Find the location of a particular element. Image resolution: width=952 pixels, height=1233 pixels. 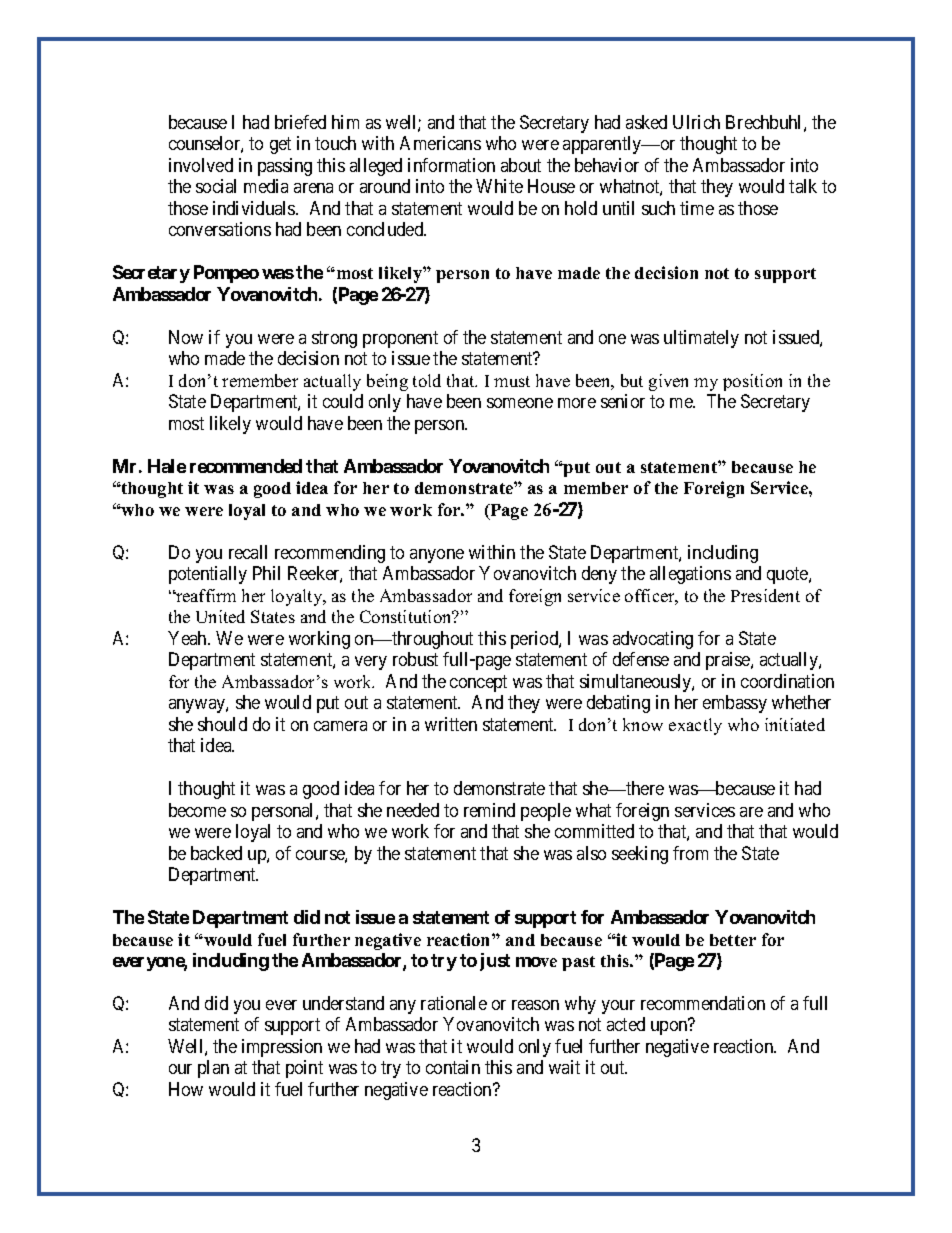

could is located at coordinates (343, 401).
